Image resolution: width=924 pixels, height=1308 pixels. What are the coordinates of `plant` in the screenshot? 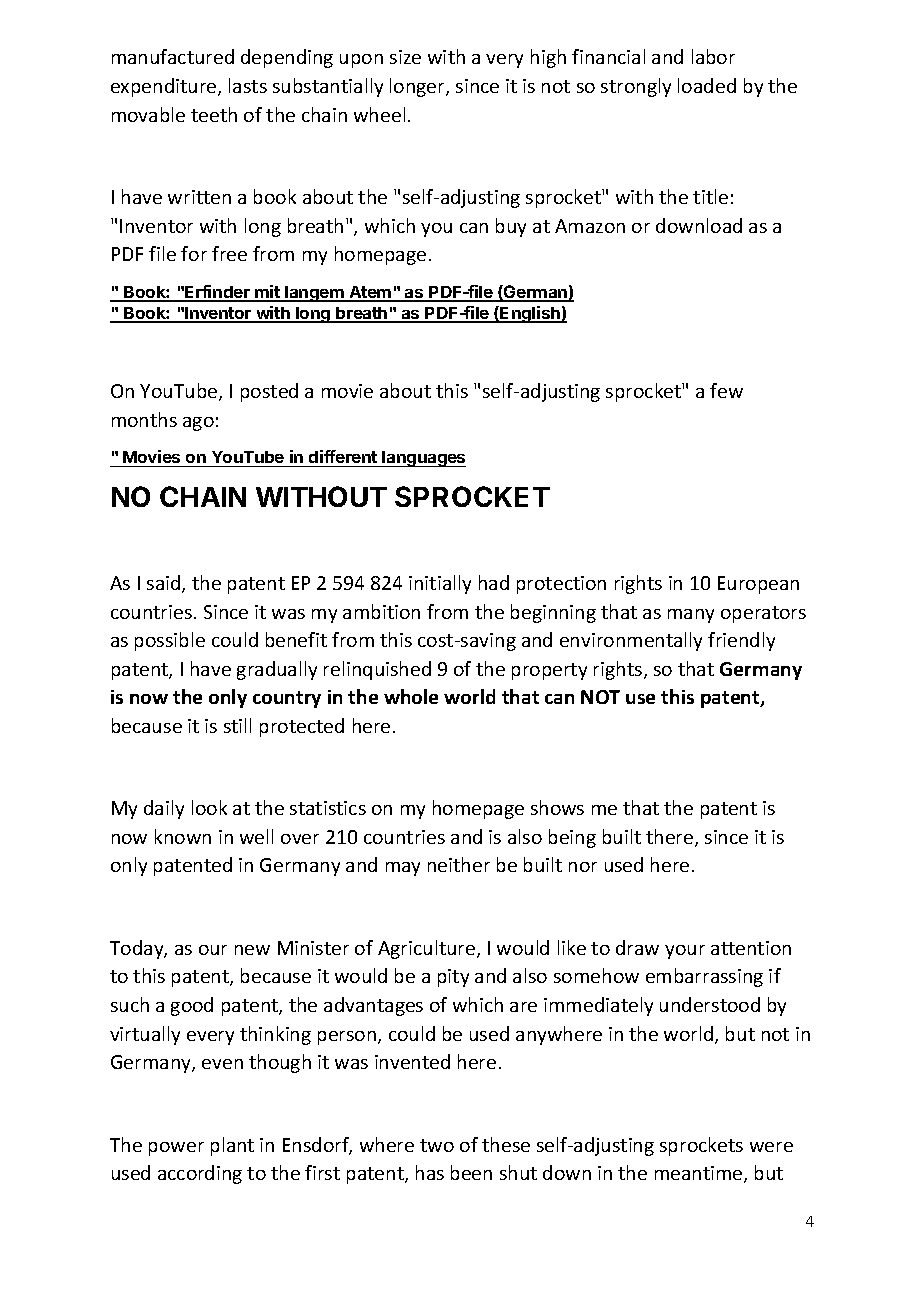 It's located at (232, 1146).
